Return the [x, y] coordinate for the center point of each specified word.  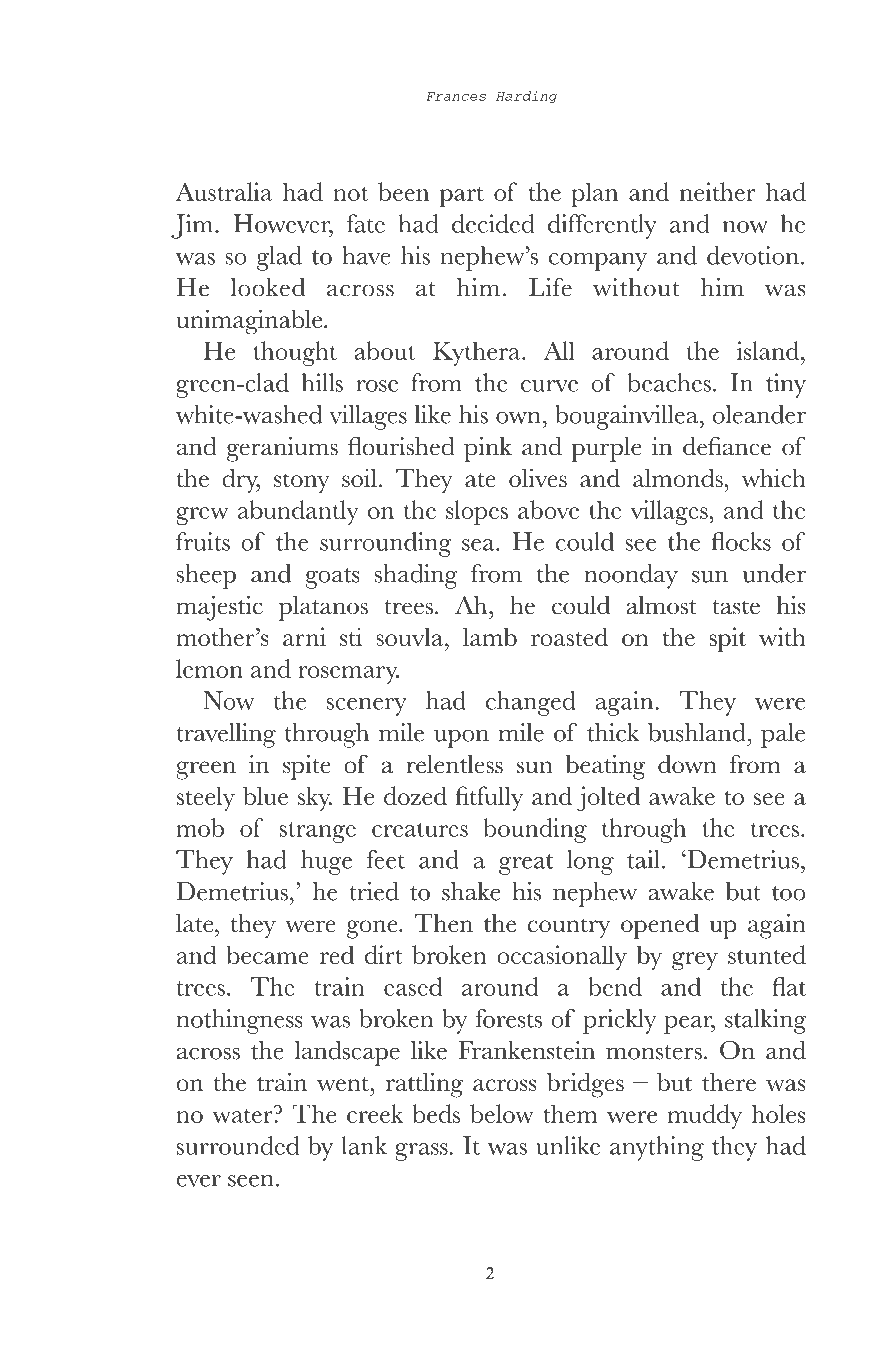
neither [718, 191]
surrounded [238, 1145]
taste [736, 607]
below [502, 1113]
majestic [219, 608]
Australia [224, 191]
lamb [490, 636]
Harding [527, 97]
